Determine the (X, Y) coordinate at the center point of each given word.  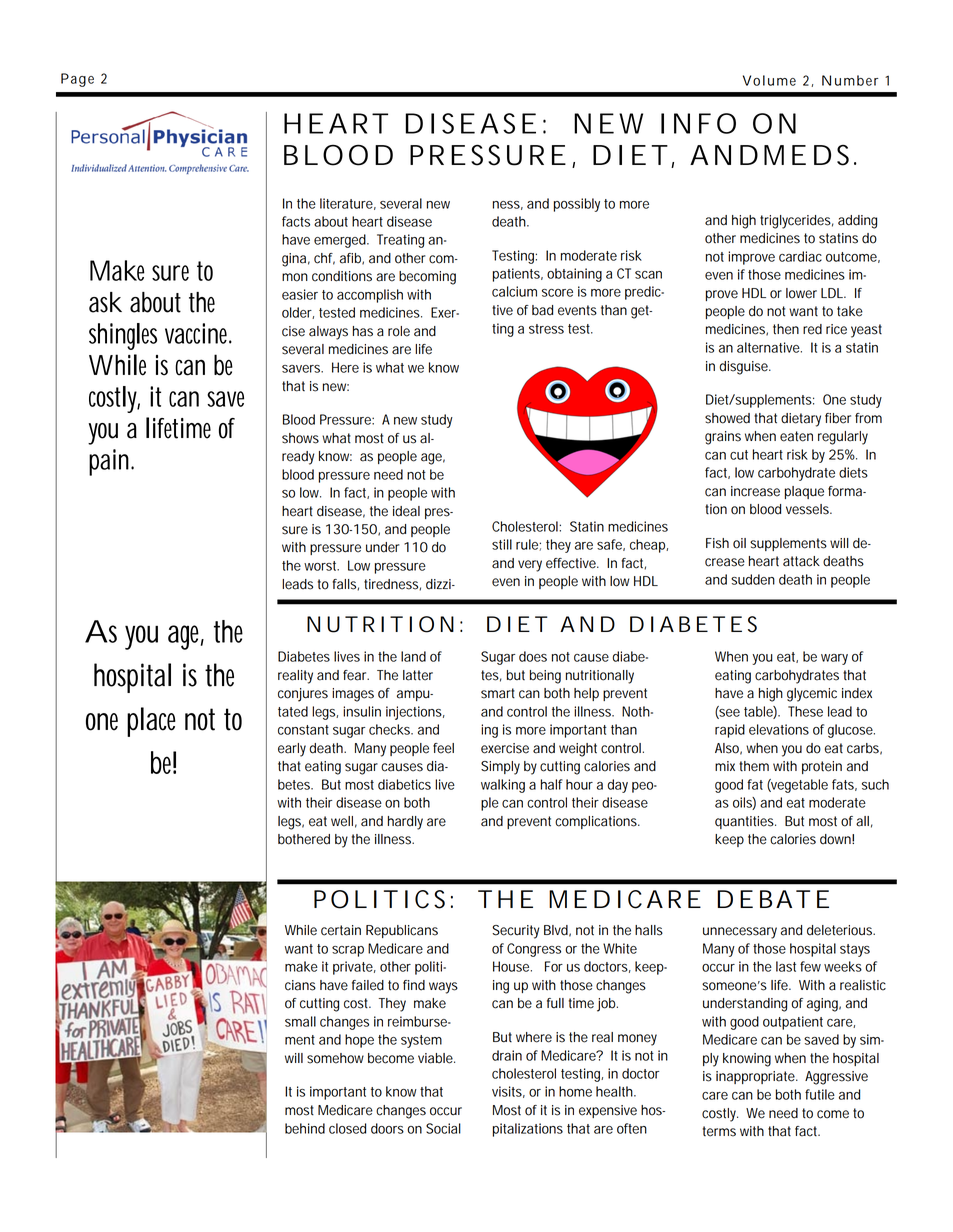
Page (77, 80)
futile (820, 1094)
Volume (769, 80)
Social (443, 1128)
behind (305, 1128)
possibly (577, 205)
